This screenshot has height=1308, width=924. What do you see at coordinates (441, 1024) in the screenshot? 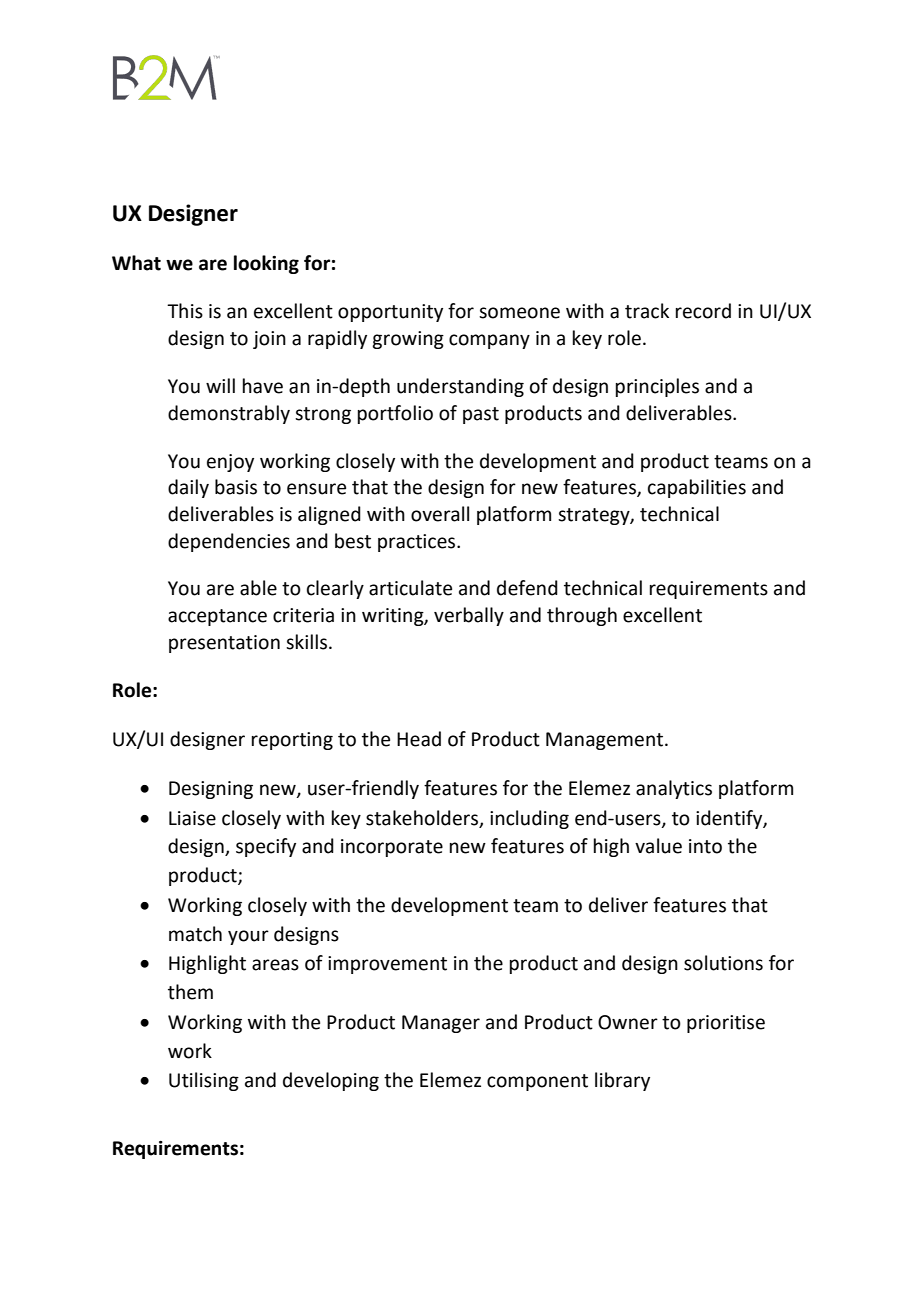
I see `Manager` at bounding box center [441, 1024].
